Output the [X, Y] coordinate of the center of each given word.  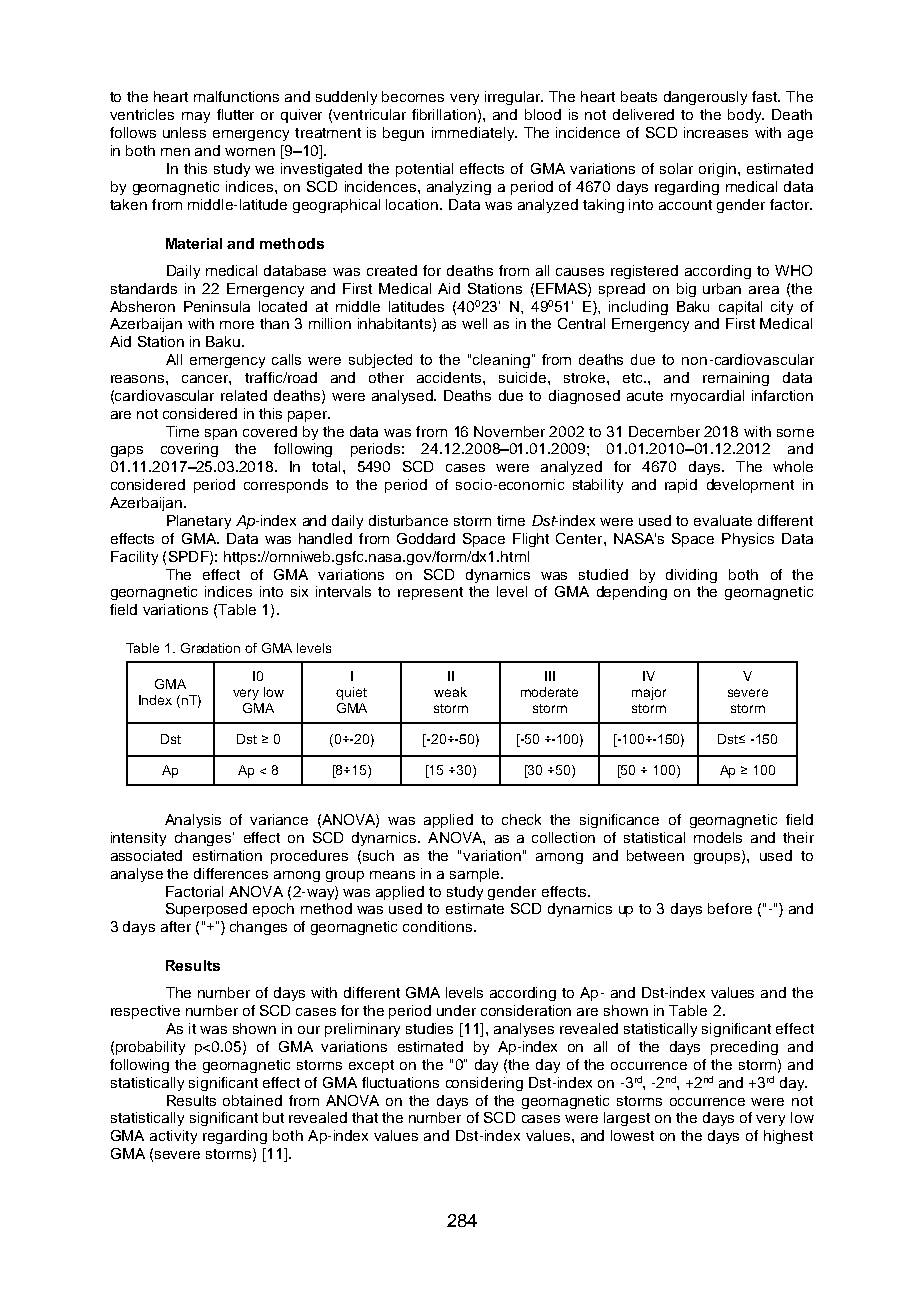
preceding [744, 1048]
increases [716, 132]
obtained [252, 1100]
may [196, 117]
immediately [474, 134]
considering [484, 1084]
